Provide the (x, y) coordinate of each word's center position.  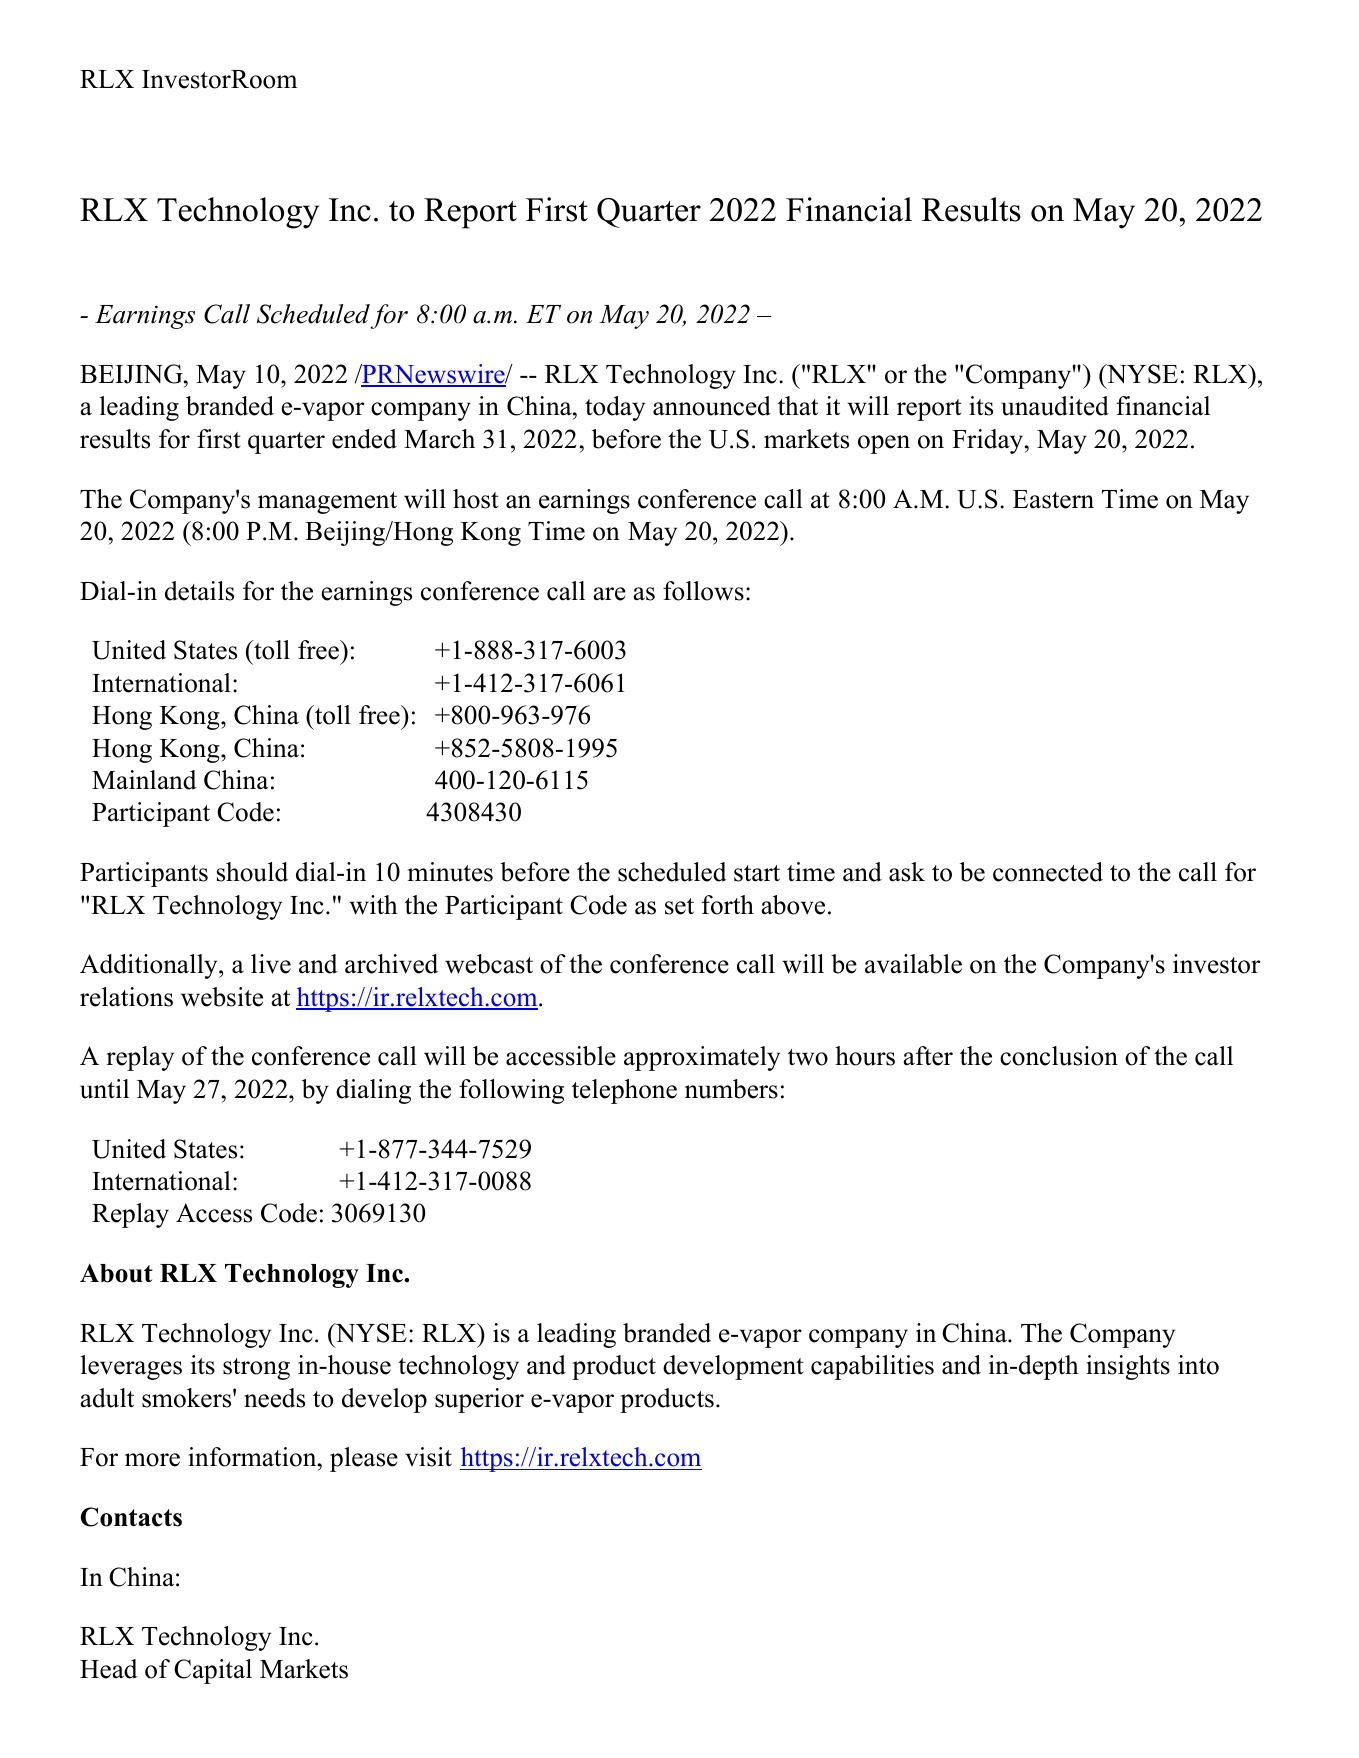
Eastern (1053, 499)
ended (364, 439)
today (615, 408)
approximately (702, 1058)
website (222, 997)
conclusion (1059, 1056)
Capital (213, 1671)
